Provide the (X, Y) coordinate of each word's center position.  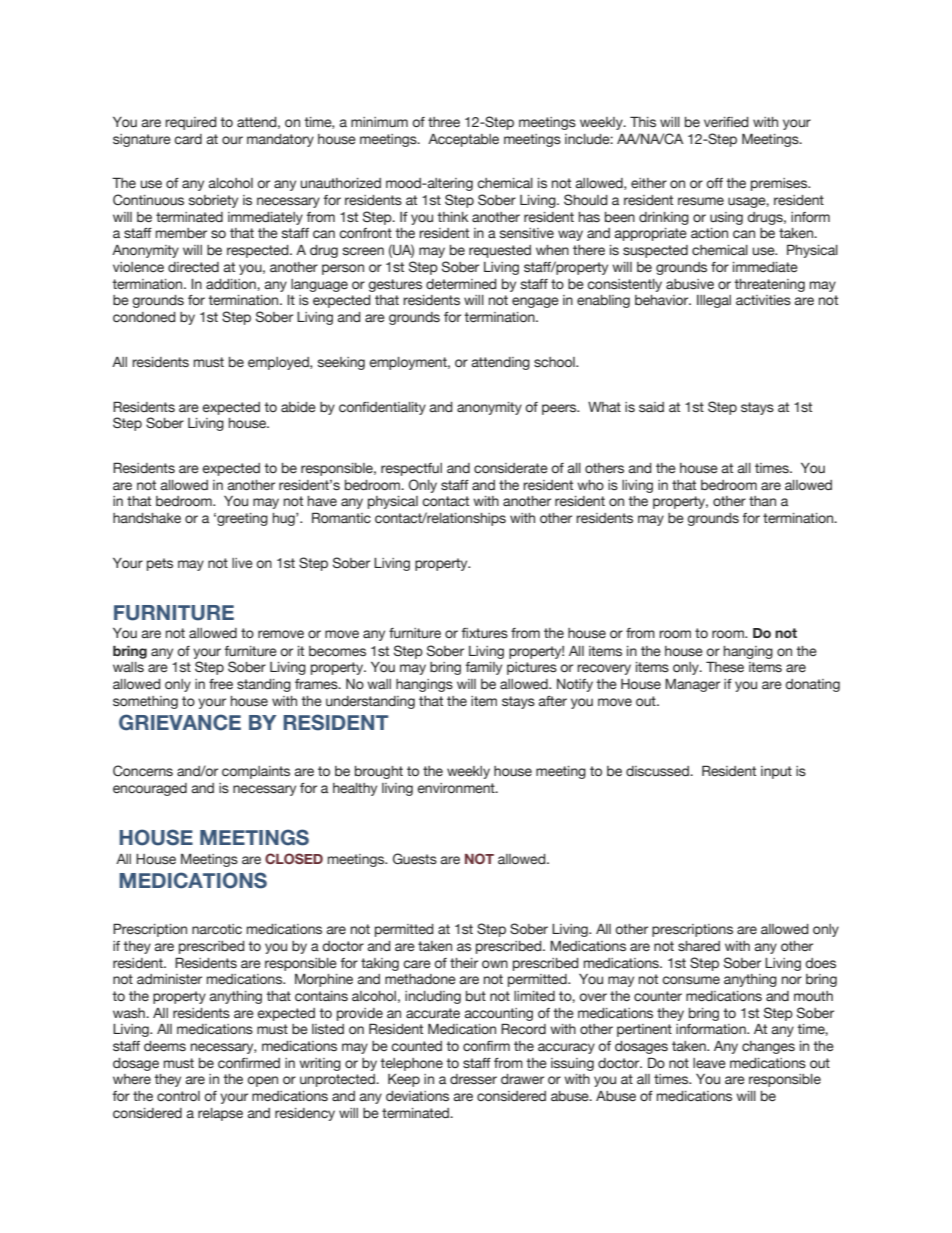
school (555, 362)
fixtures (485, 633)
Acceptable (463, 140)
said (651, 407)
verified (726, 122)
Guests (415, 858)
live (242, 563)
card (188, 139)
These (725, 667)
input (776, 772)
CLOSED (294, 858)
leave (709, 1063)
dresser (473, 1079)
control (178, 1096)
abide (298, 407)
